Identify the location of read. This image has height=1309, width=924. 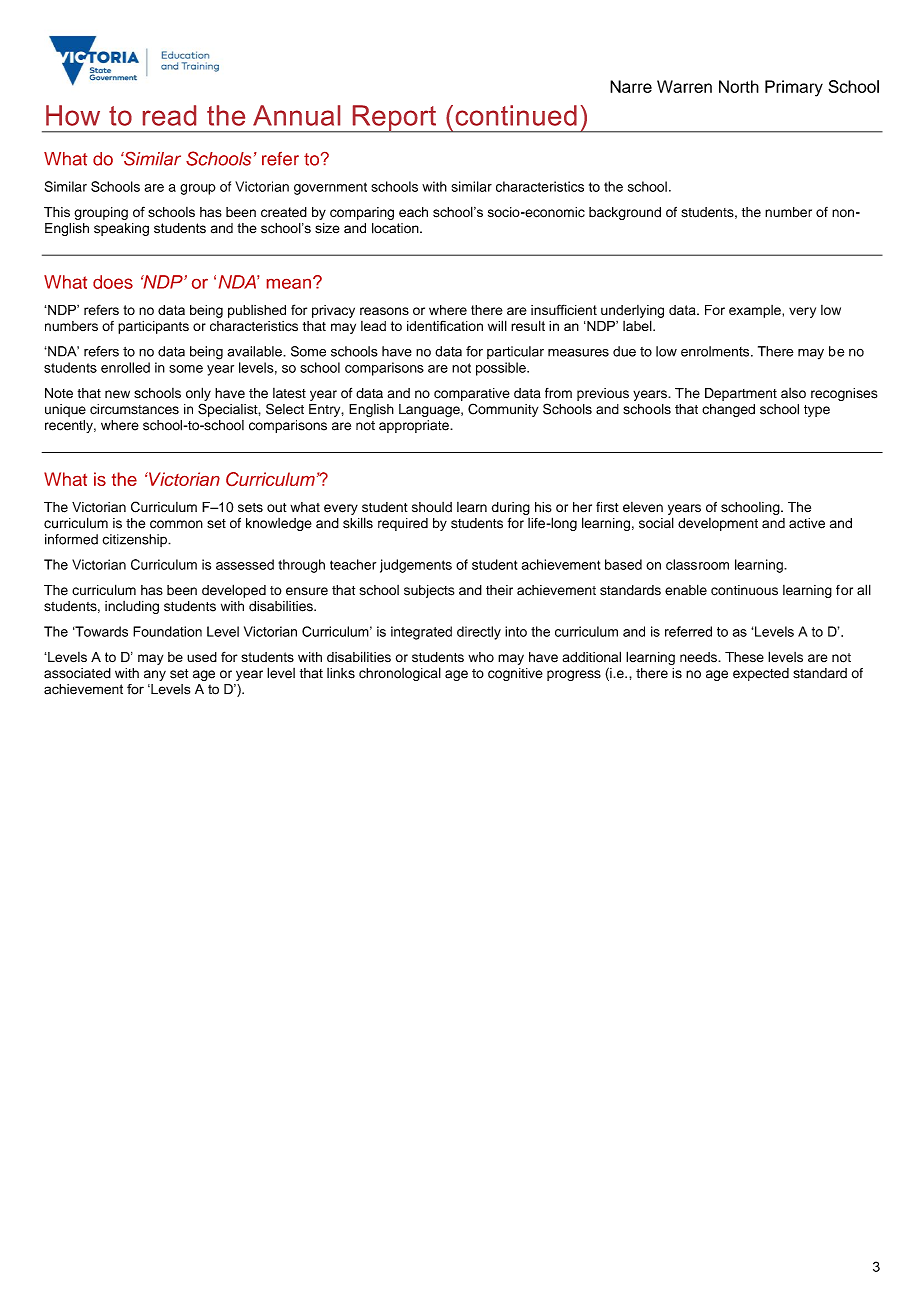
(169, 115).
